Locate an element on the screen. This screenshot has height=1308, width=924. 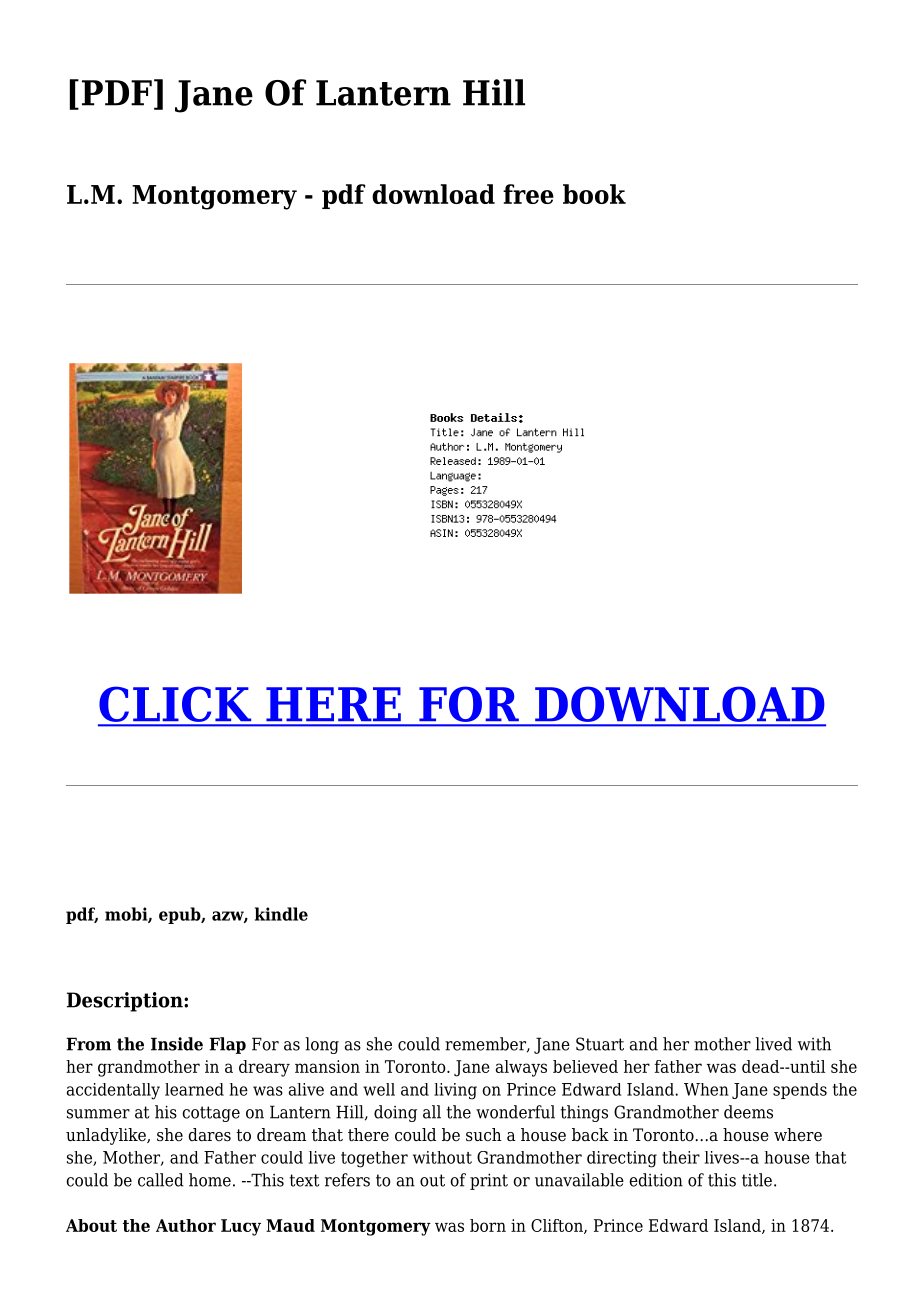
learned is located at coordinates (194, 1089).
